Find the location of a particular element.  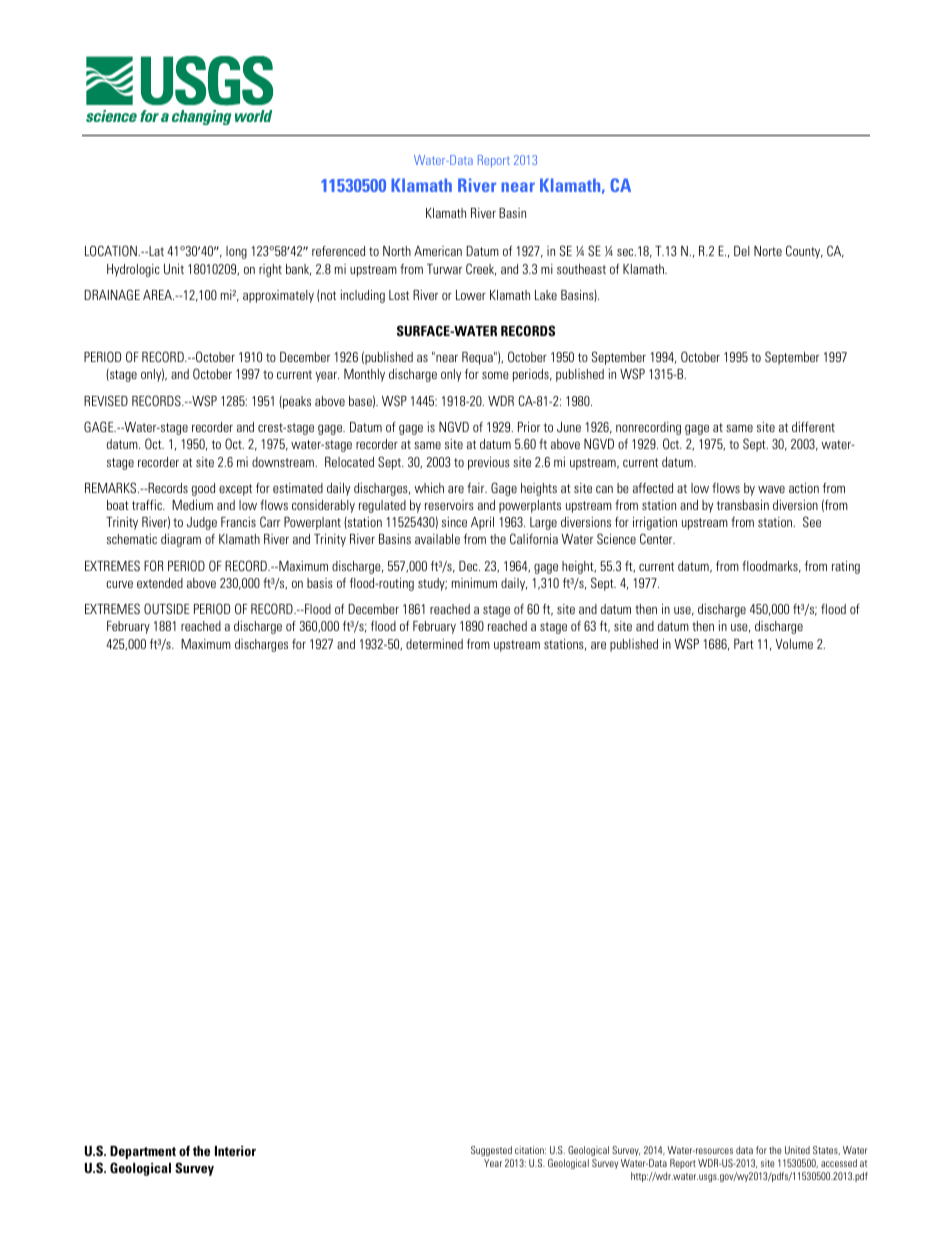

extended is located at coordinates (160, 583).
